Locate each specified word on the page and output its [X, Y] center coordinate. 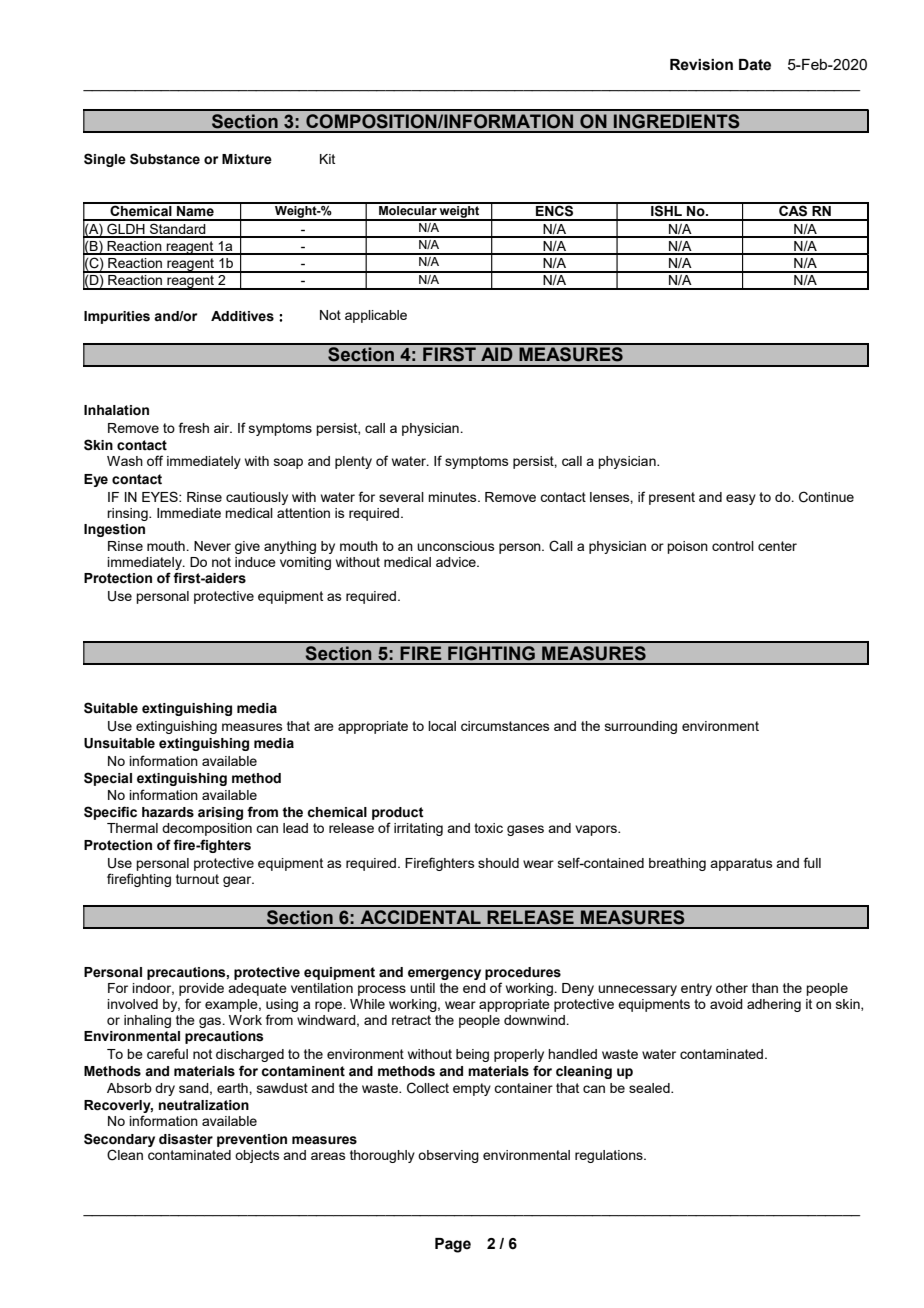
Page [453, 1245]
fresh [194, 427]
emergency [444, 974]
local [442, 726]
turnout [197, 879]
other [732, 988]
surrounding [641, 727]
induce [255, 562]
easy [741, 499]
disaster [186, 1139]
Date [755, 65]
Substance [165, 159]
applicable [376, 316]
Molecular [408, 209]
